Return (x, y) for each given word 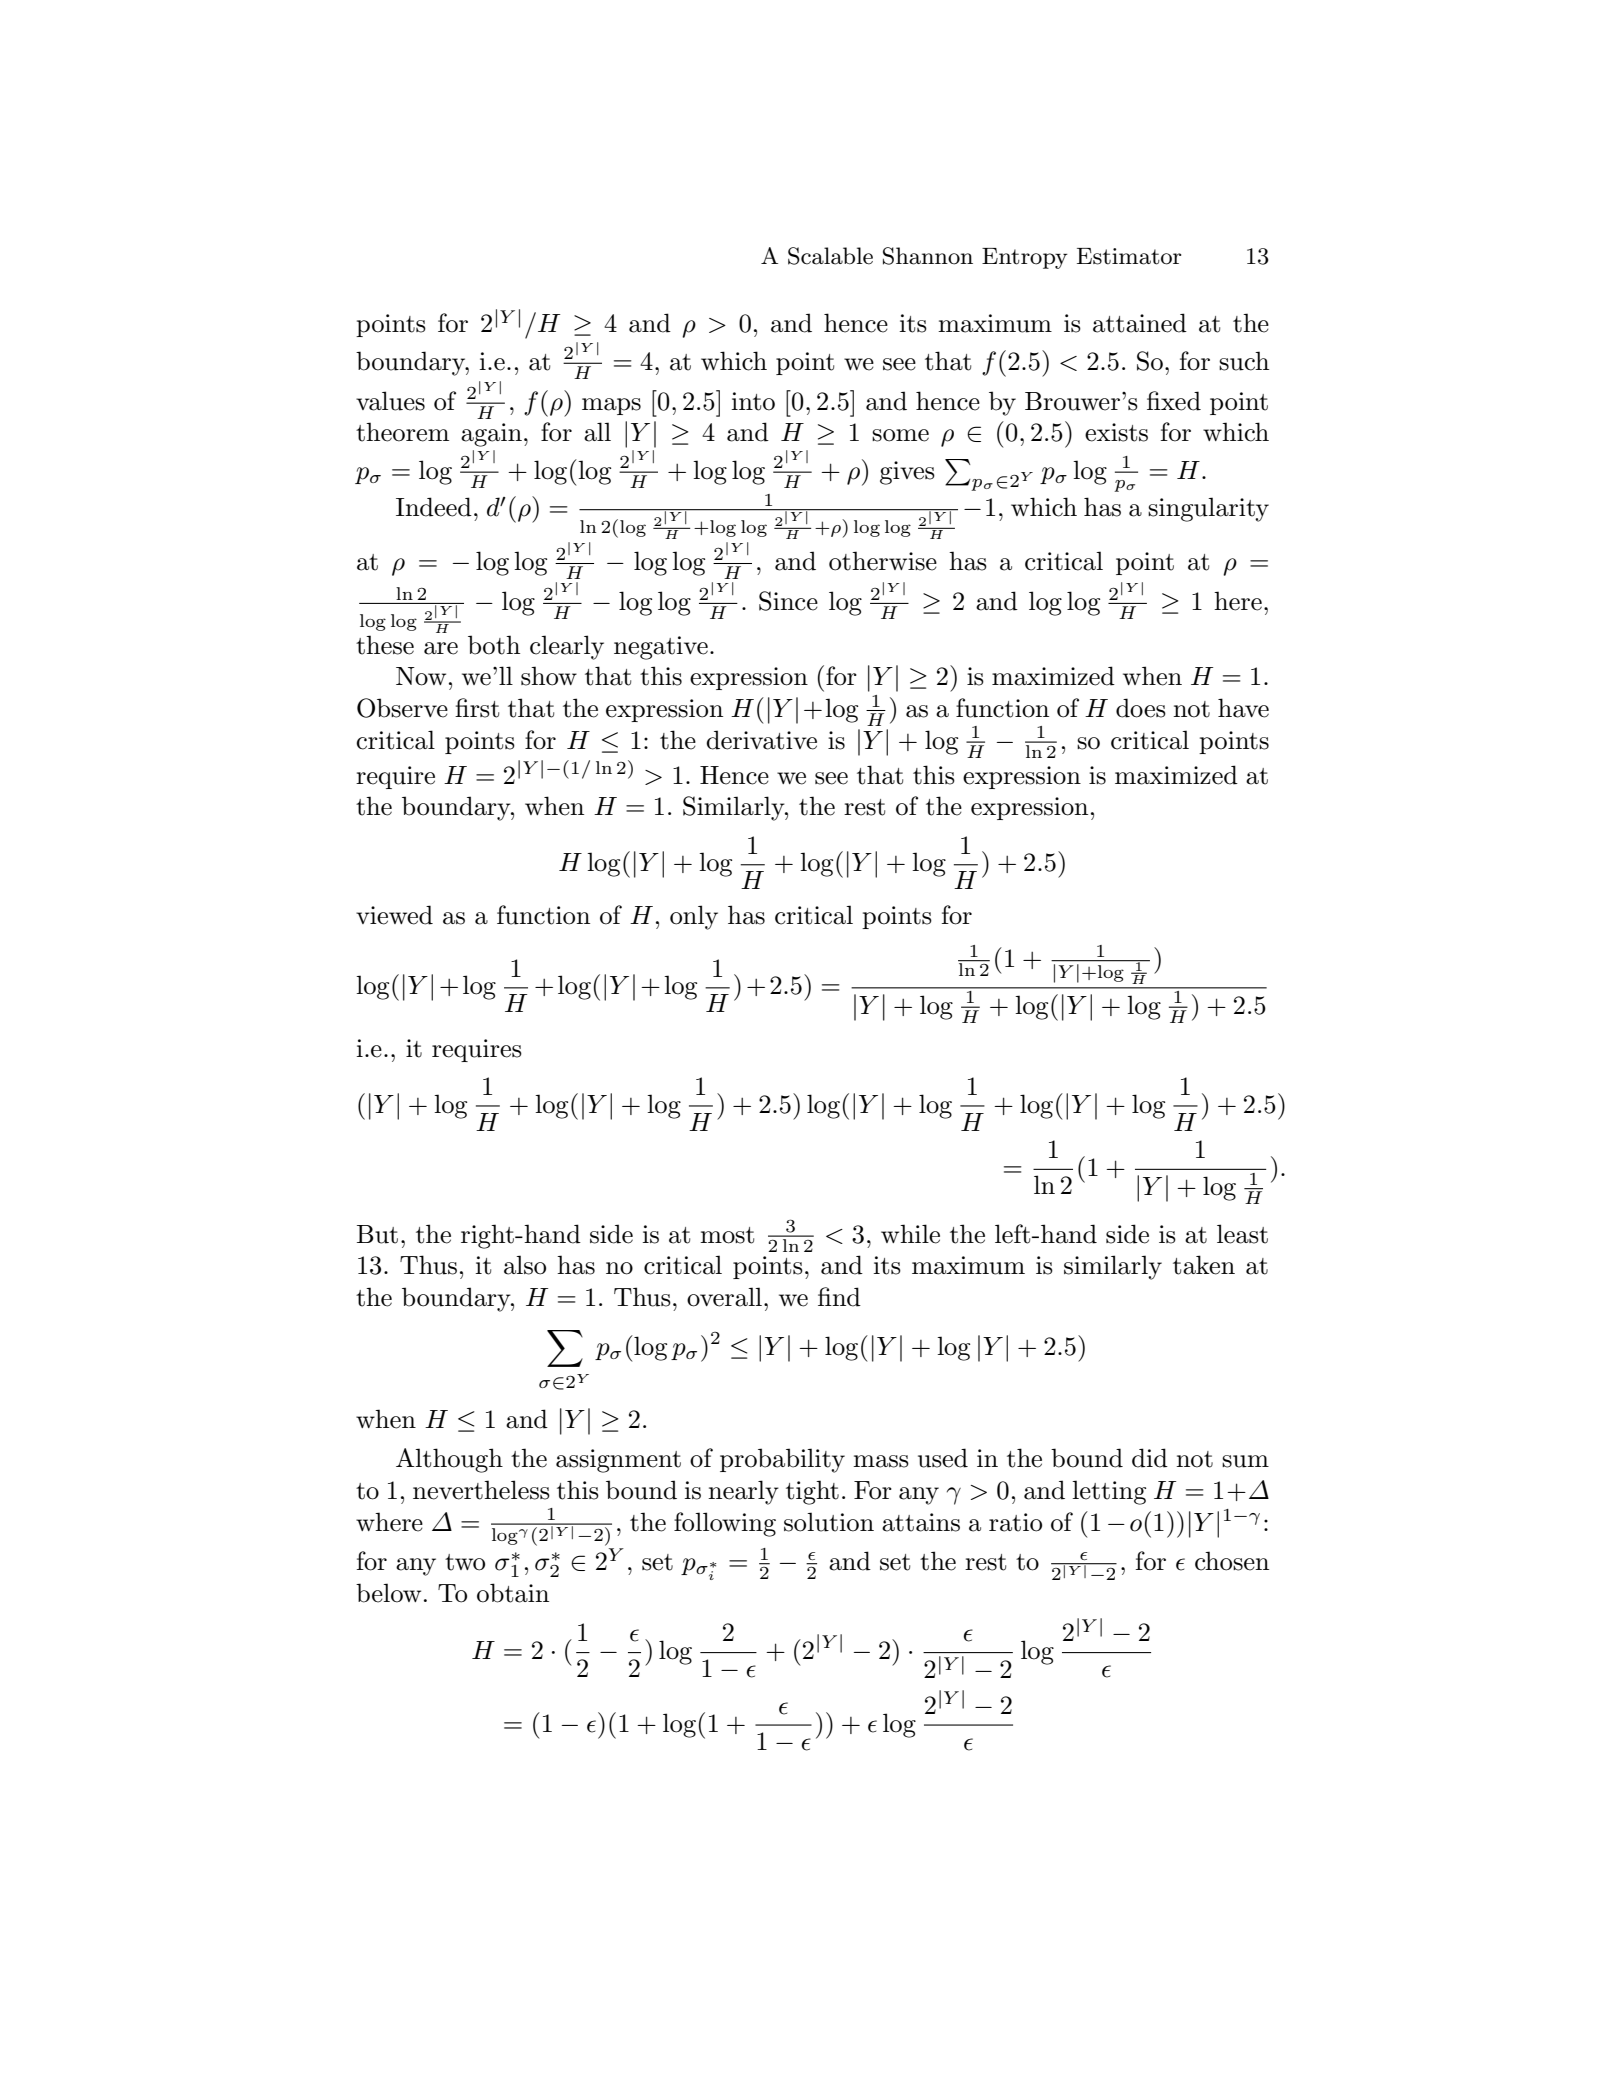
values (390, 401)
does (1141, 708)
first (477, 708)
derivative (761, 740)
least (1242, 1234)
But (377, 1234)
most (727, 1235)
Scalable (830, 256)
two (465, 1562)
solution (829, 1522)
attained (1140, 323)
